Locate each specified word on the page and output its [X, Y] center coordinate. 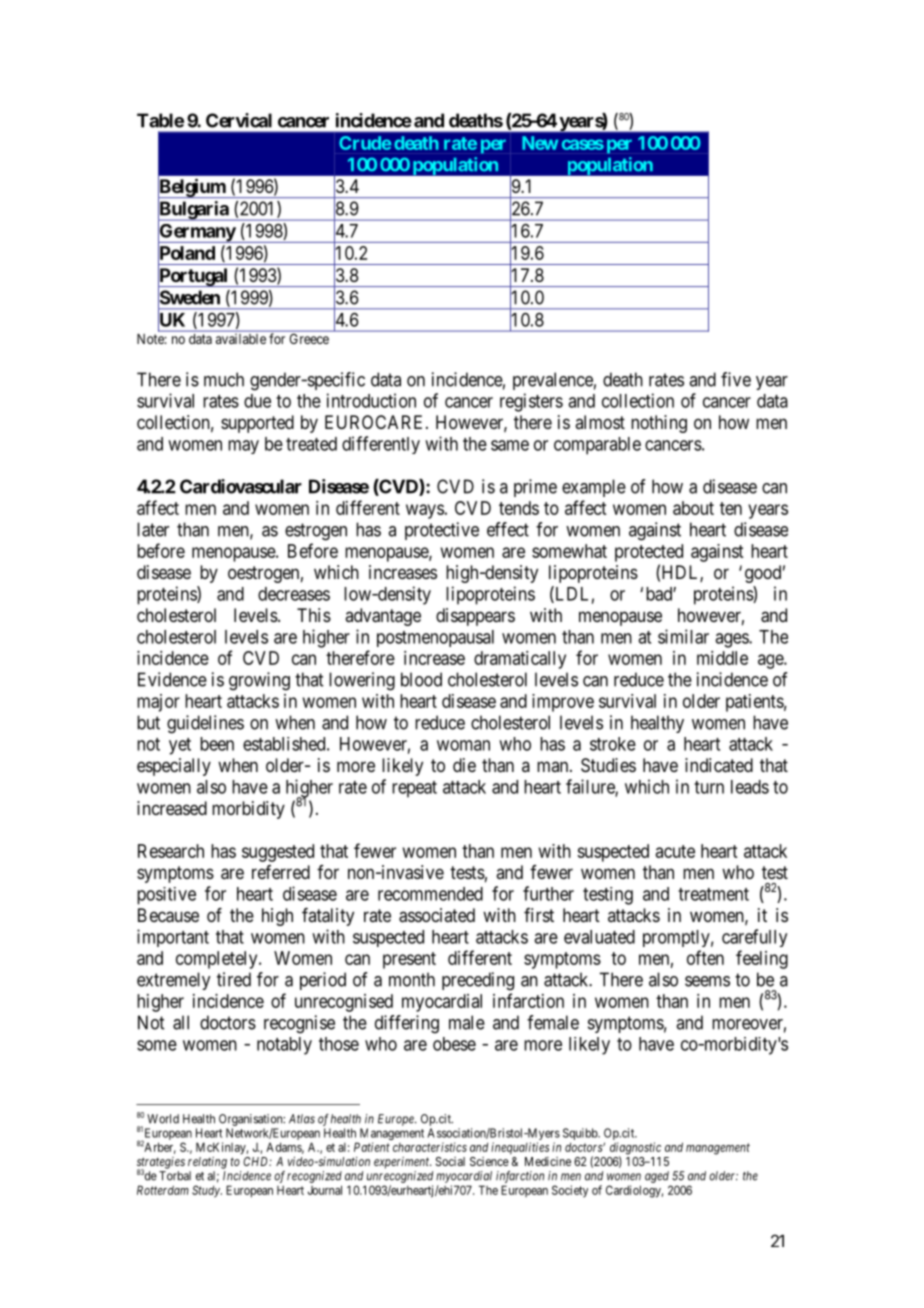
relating [207, 1163]
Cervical [239, 120]
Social [450, 1161]
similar [683, 636]
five [736, 379]
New [540, 143]
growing [259, 681]
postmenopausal [435, 638]
